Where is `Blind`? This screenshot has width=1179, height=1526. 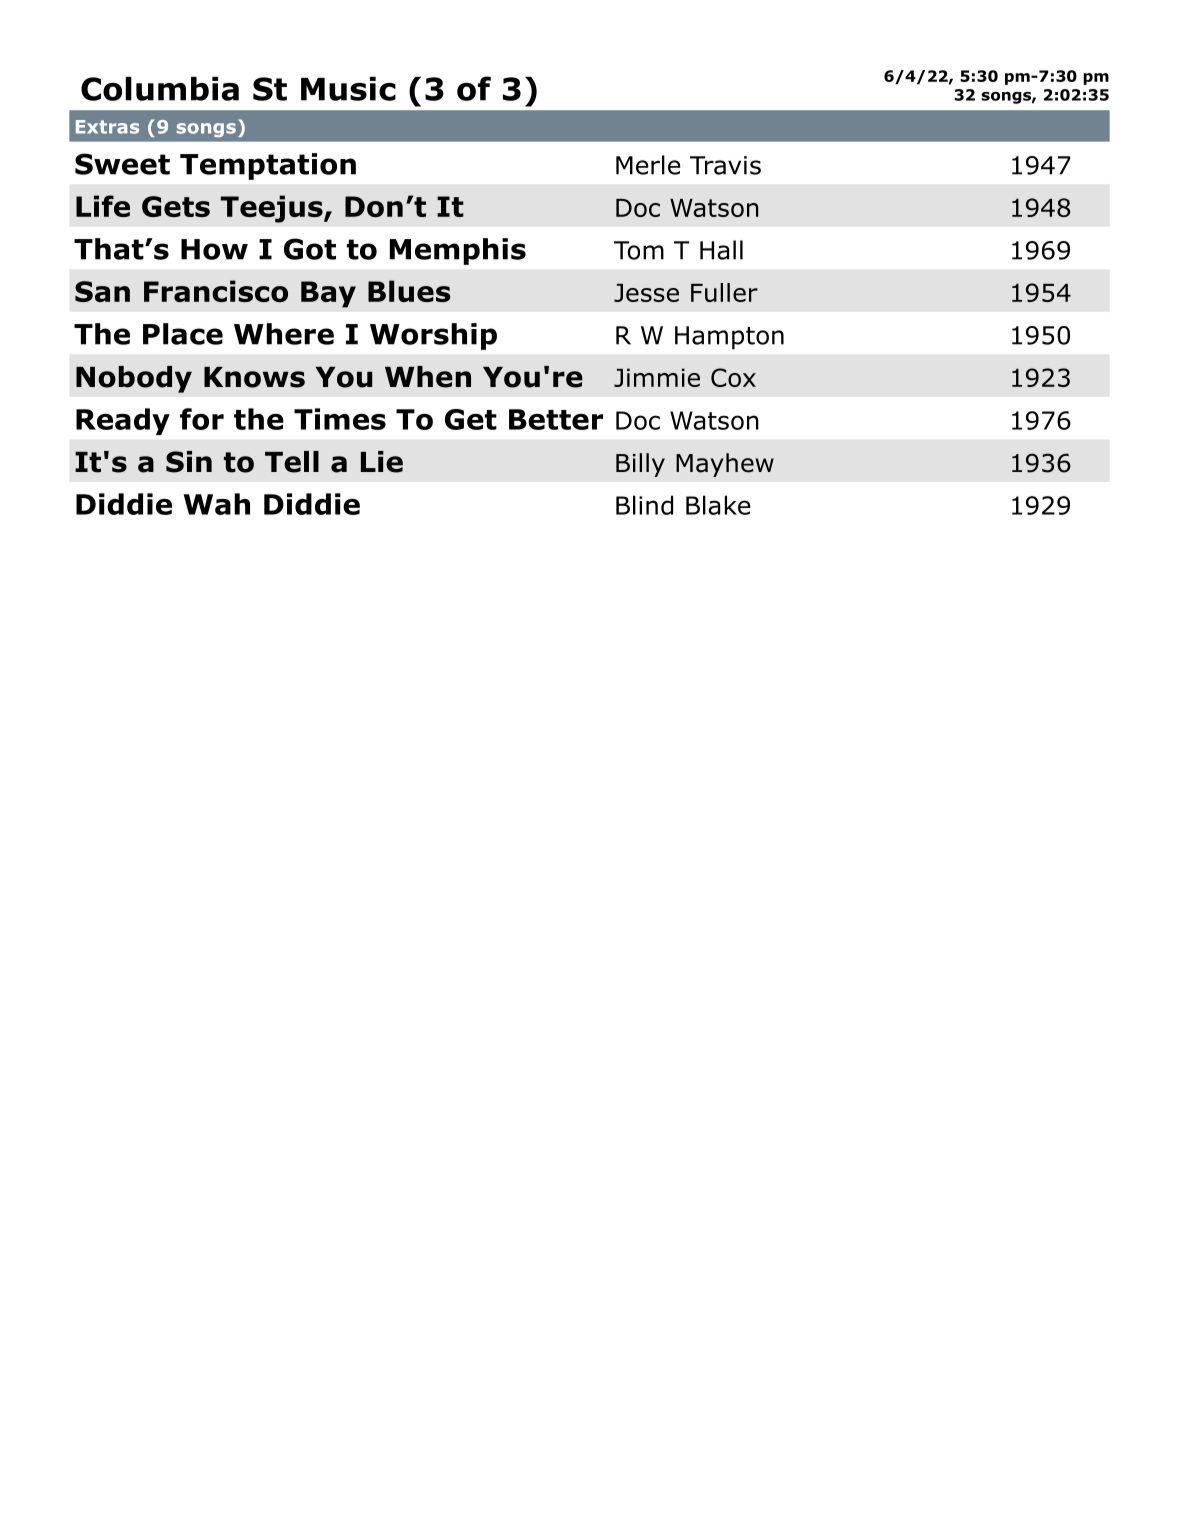 Blind is located at coordinates (644, 505).
